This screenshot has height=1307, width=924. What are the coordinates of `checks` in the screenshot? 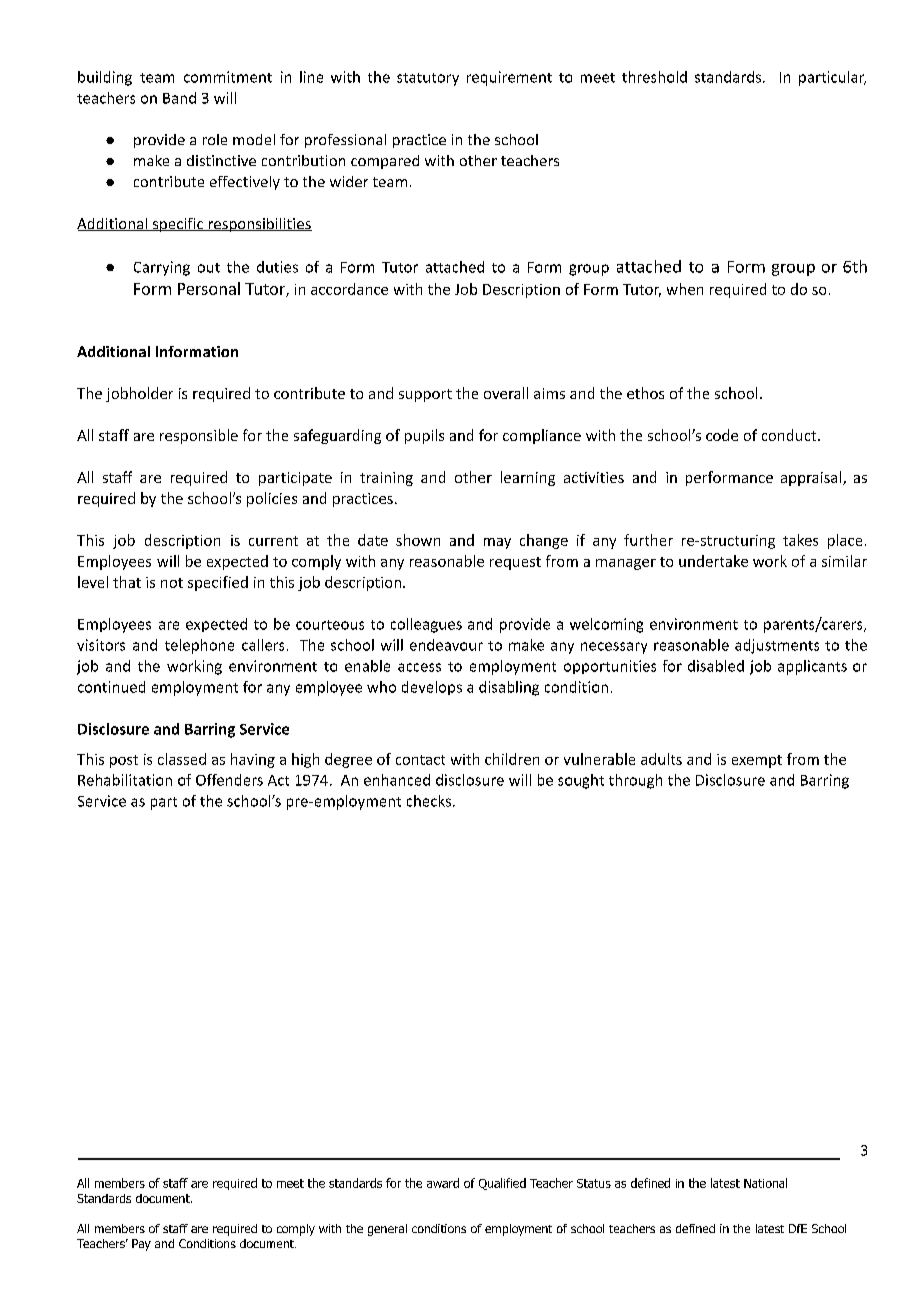 It's located at (430, 801).
